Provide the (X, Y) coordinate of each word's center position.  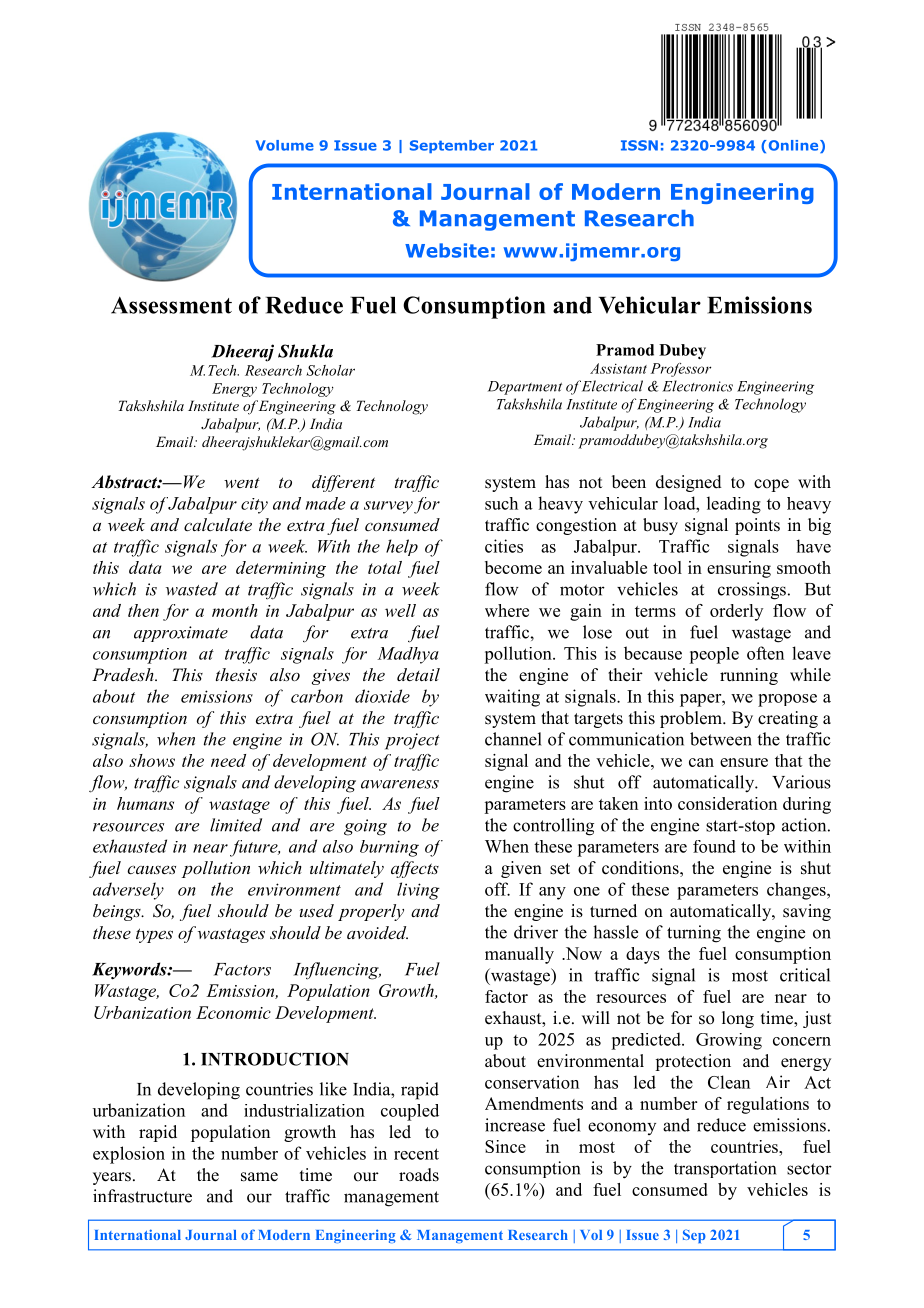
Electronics (697, 386)
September (452, 146)
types (154, 935)
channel (513, 739)
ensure (744, 762)
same (259, 1177)
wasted (192, 589)
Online (795, 146)
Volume (285, 145)
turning (694, 934)
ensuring (739, 569)
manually (519, 955)
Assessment (171, 305)
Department (525, 388)
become (513, 567)
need (228, 760)
